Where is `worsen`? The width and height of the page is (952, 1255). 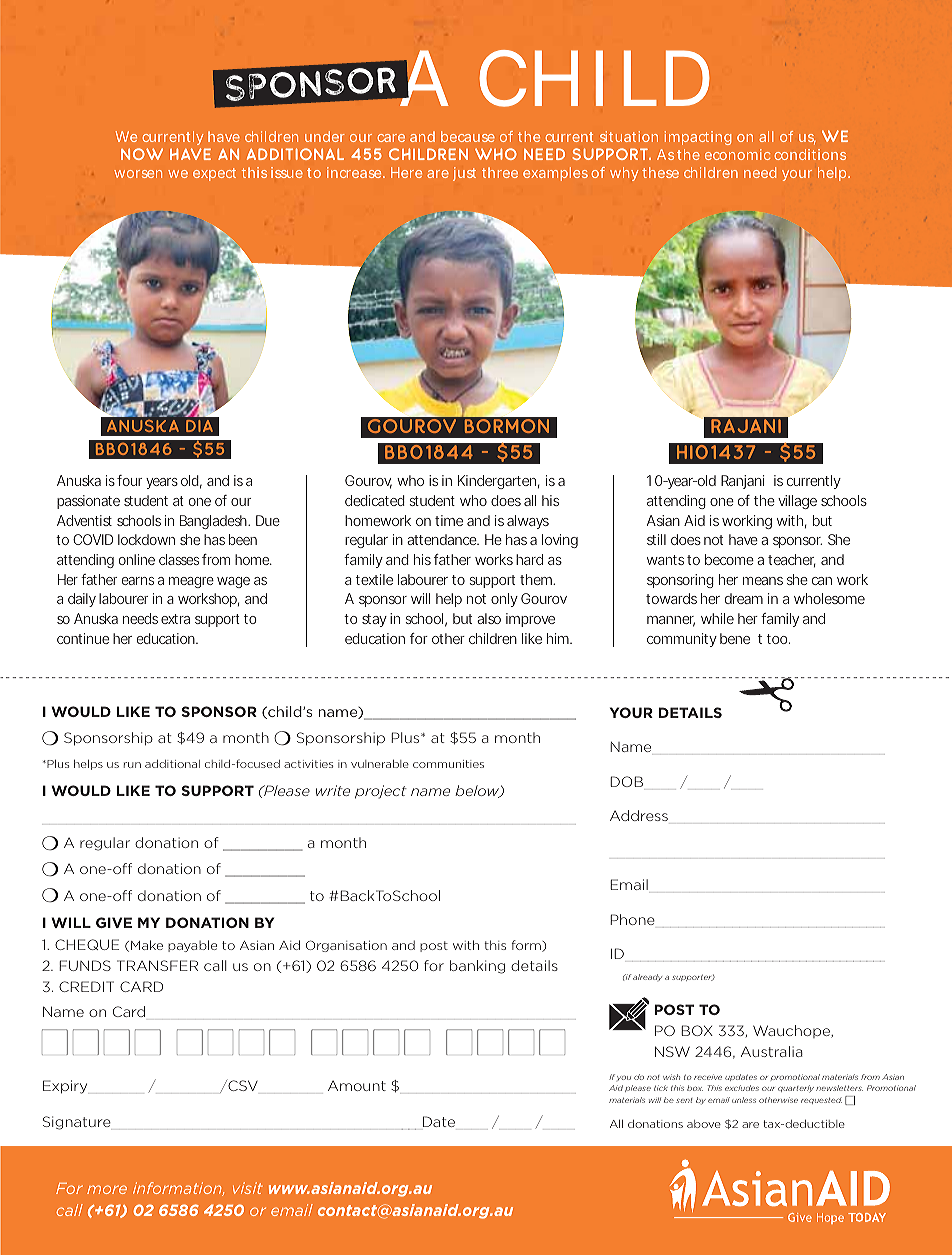 worsen is located at coordinates (138, 174).
